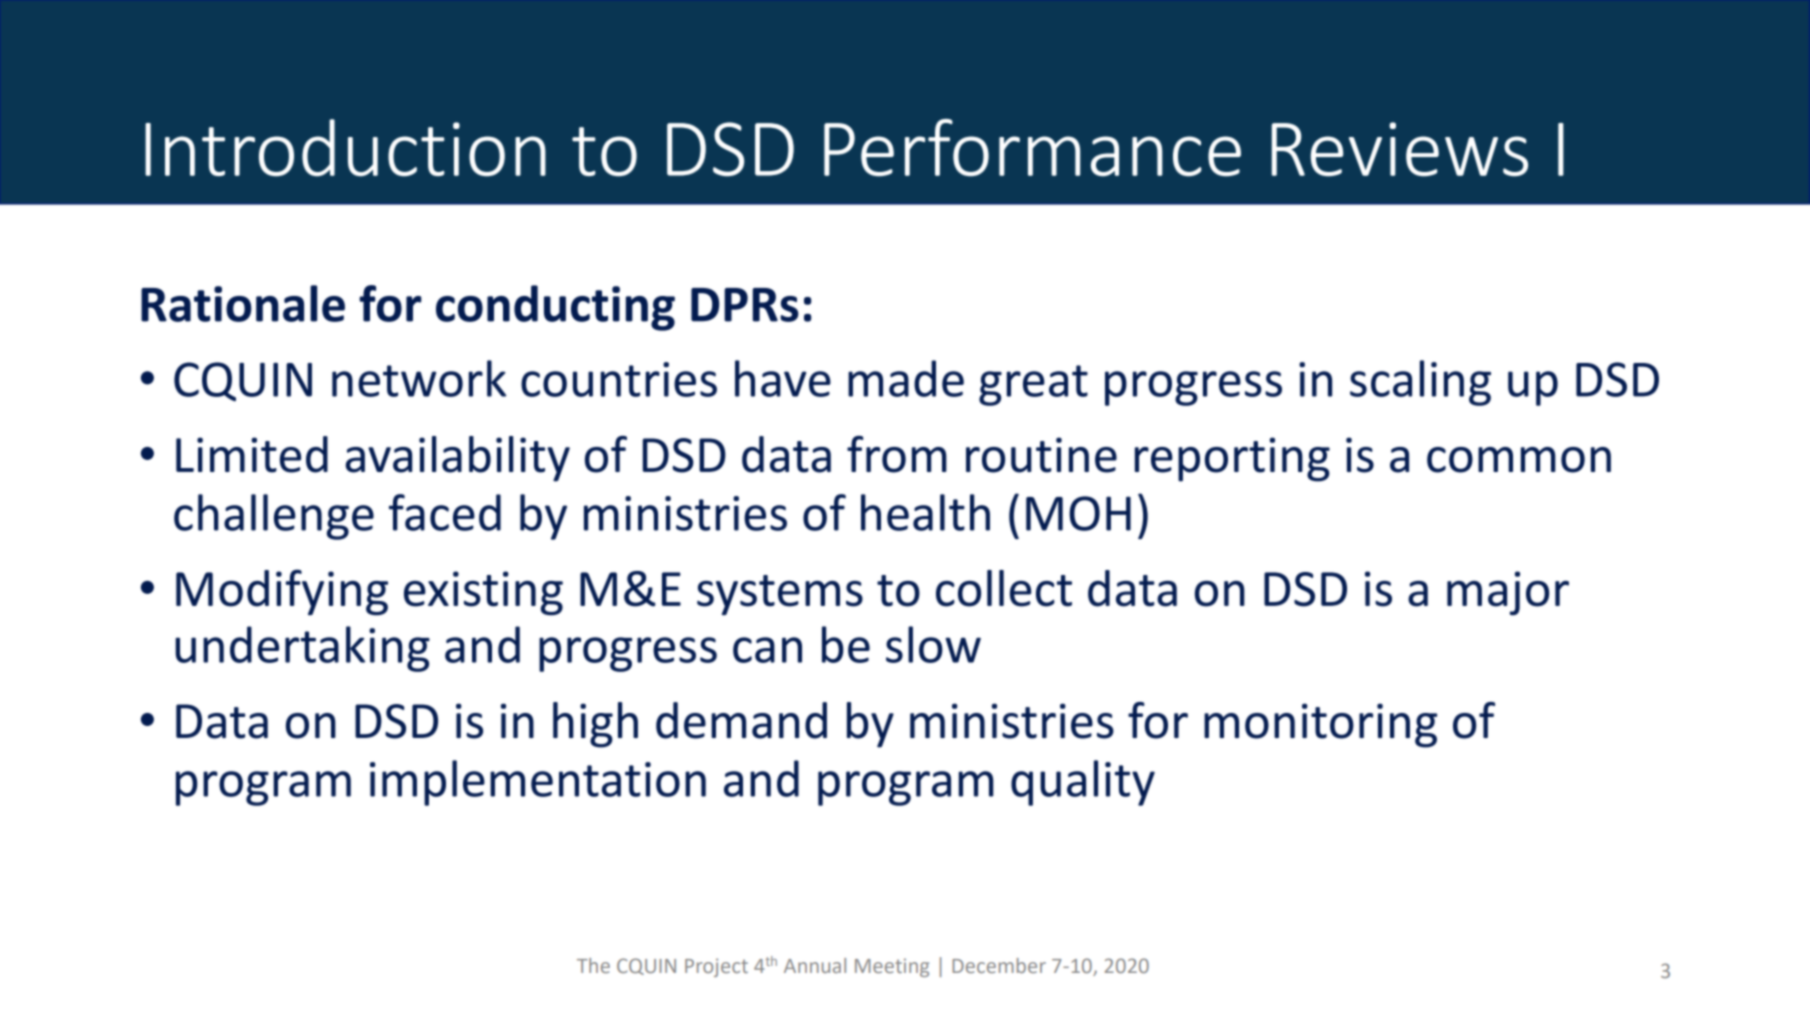 The image size is (1810, 1018). Describe the element at coordinates (1420, 383) in the page. I see `scaling` at that location.
